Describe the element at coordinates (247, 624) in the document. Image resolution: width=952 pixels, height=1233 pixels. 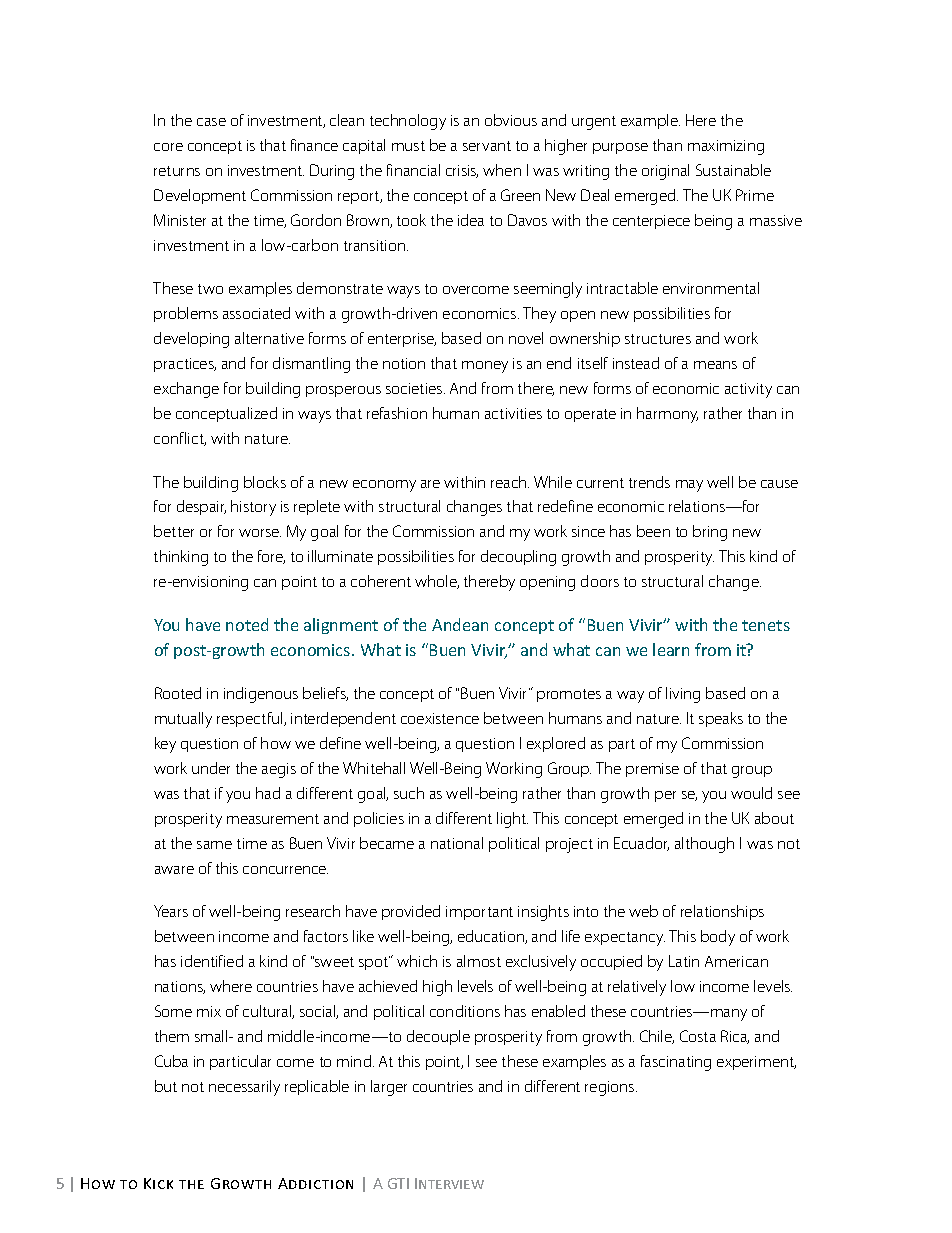
I see `noted` at that location.
